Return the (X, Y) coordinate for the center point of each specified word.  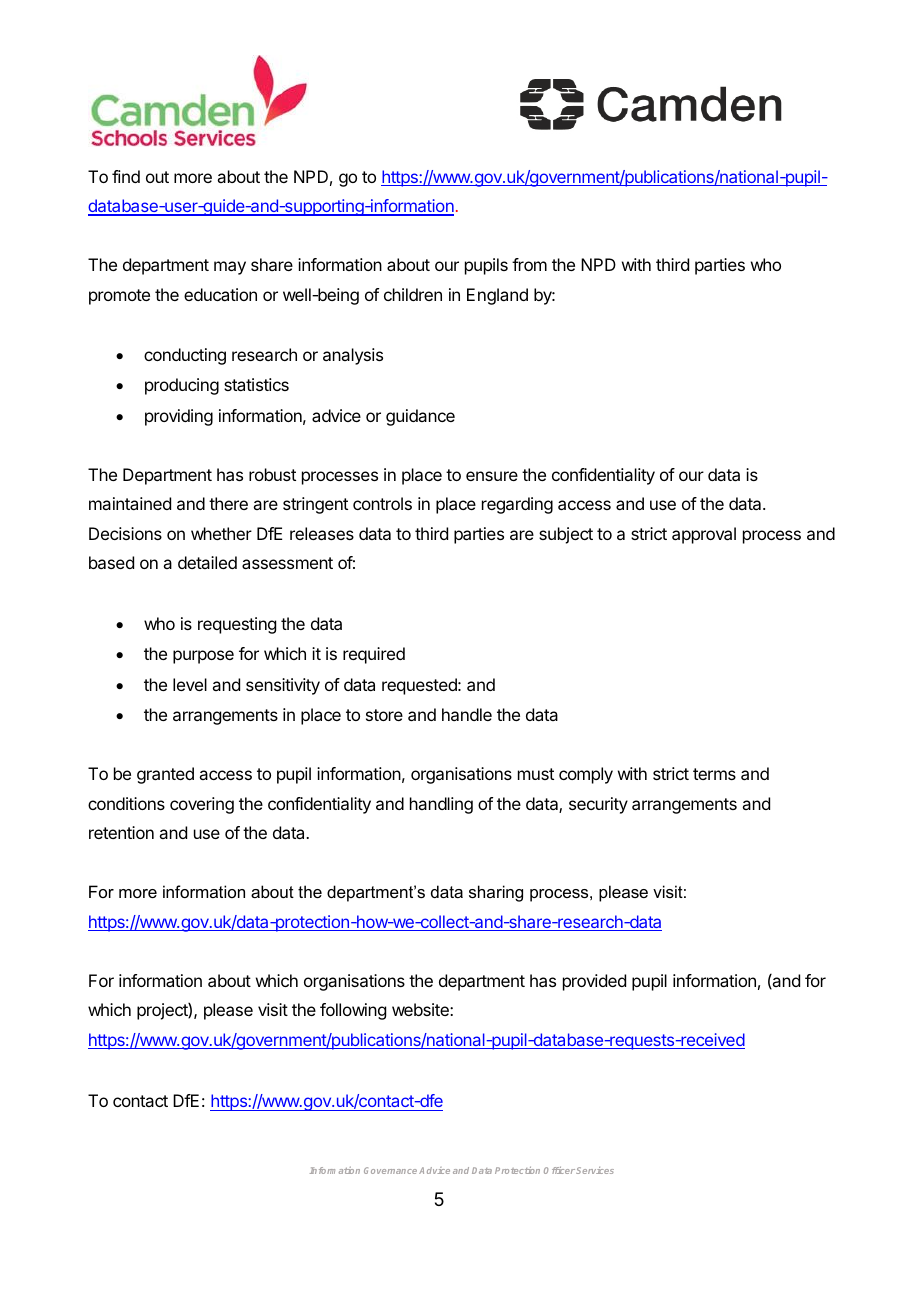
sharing (496, 893)
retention (121, 832)
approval (704, 535)
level (190, 684)
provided (594, 982)
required (374, 655)
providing (179, 417)
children (413, 294)
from (529, 264)
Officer (559, 1170)
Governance (390, 1170)
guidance (420, 417)
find (126, 176)
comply (586, 775)
